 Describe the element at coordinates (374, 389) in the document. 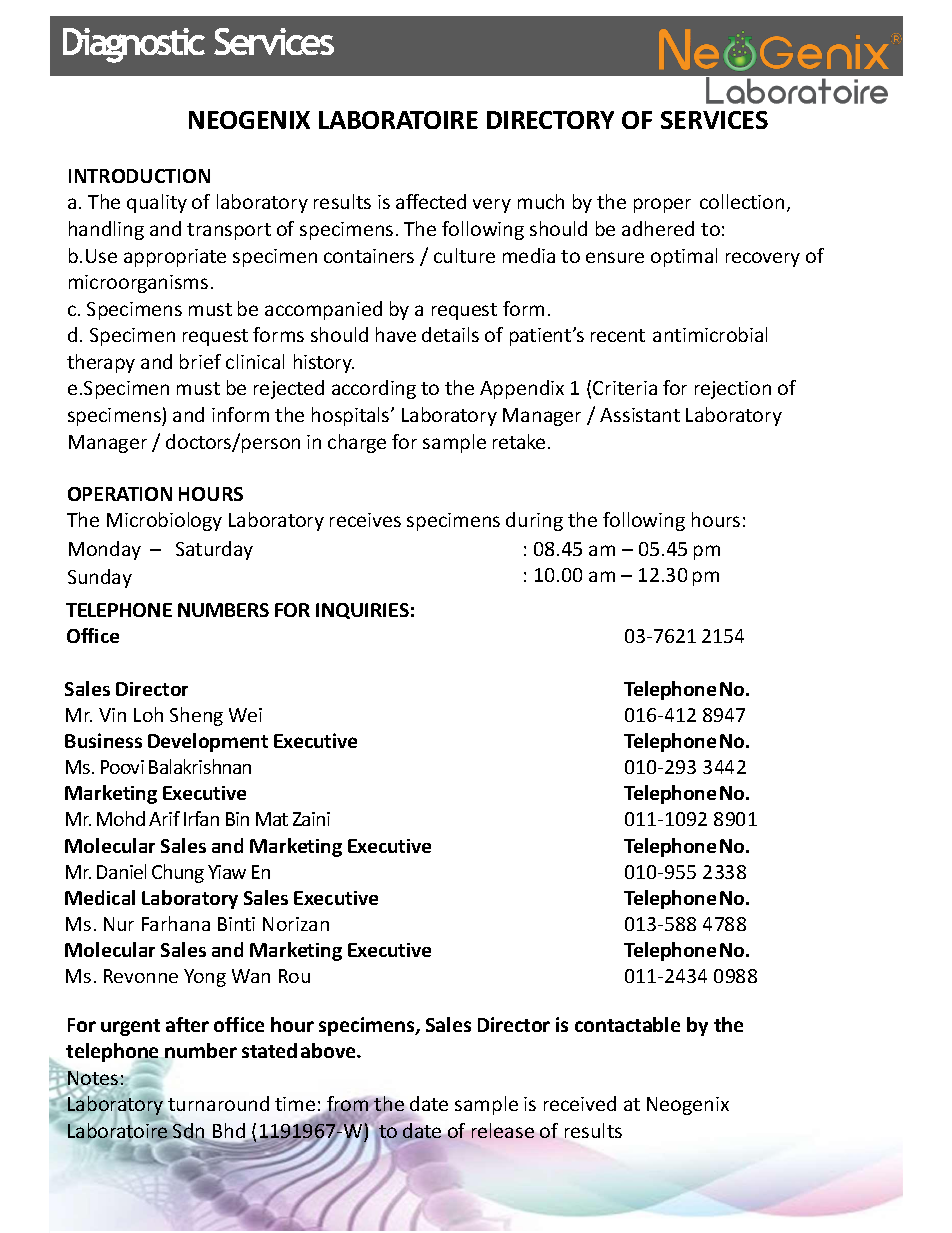

I see `according` at that location.
